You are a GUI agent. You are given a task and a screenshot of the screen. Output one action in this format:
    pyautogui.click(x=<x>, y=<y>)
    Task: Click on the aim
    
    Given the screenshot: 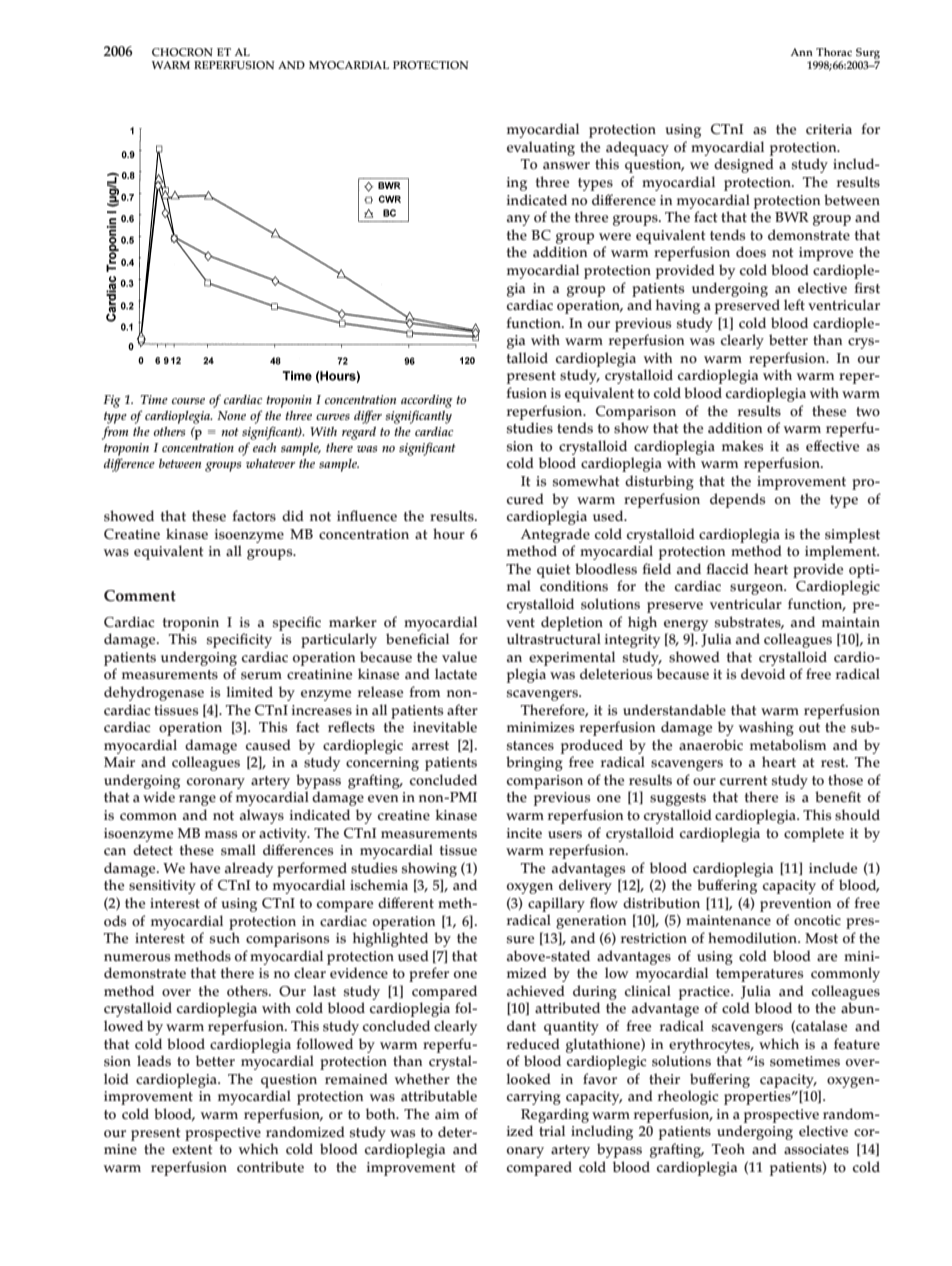 What is the action you would take?
    pyautogui.click(x=447, y=1114)
